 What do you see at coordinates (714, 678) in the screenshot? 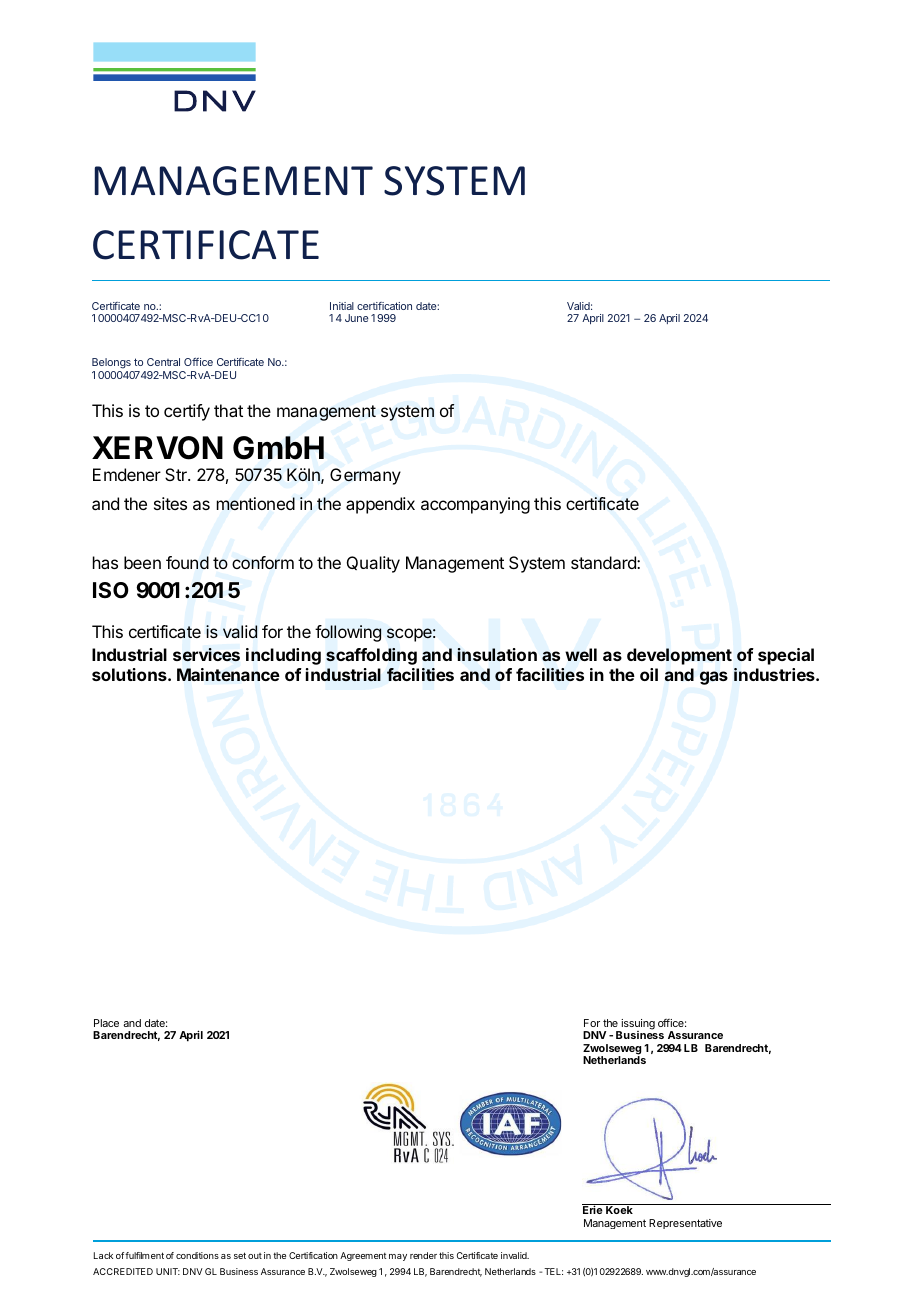
I see `gas` at bounding box center [714, 678].
